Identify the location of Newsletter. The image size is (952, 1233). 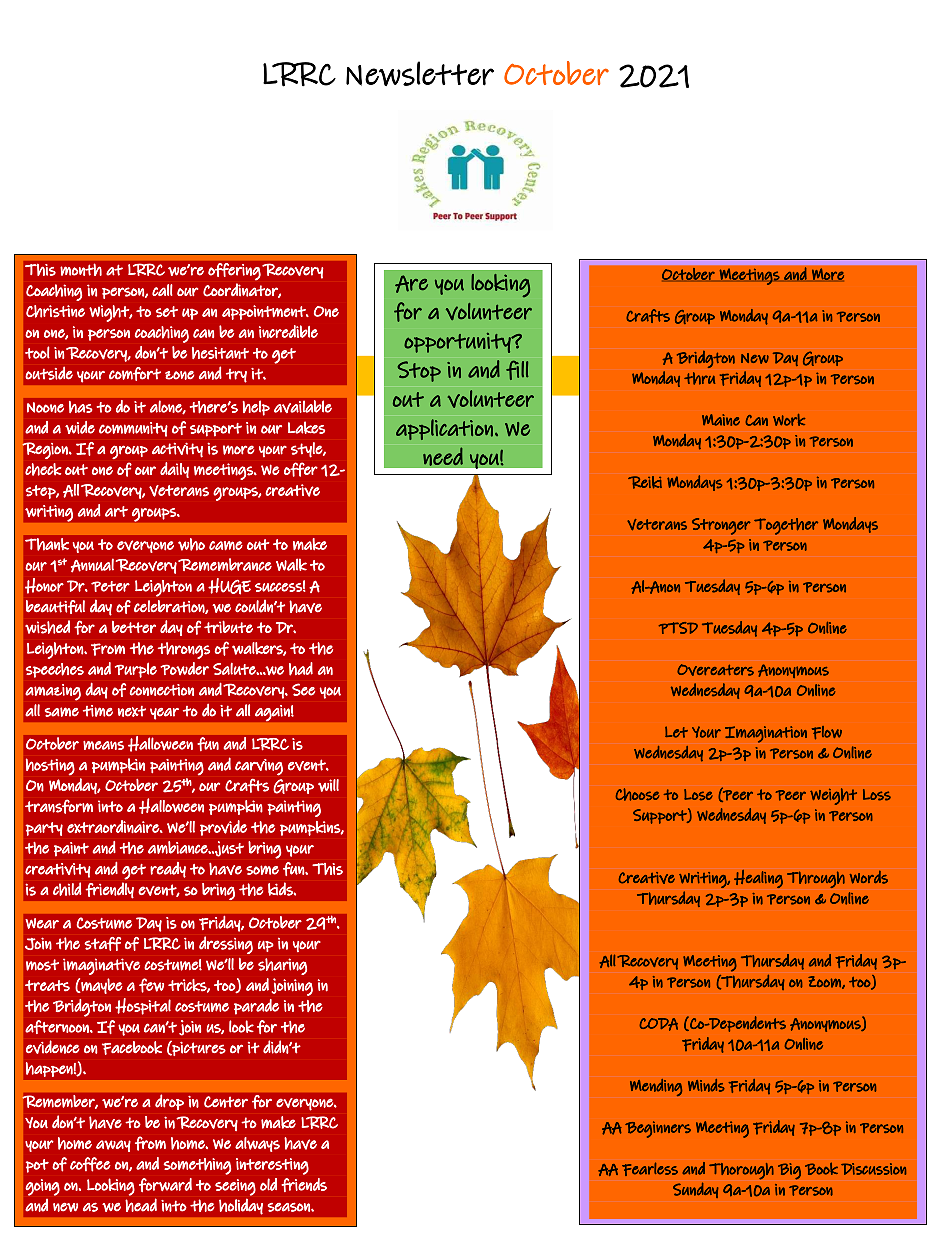
(420, 73).
